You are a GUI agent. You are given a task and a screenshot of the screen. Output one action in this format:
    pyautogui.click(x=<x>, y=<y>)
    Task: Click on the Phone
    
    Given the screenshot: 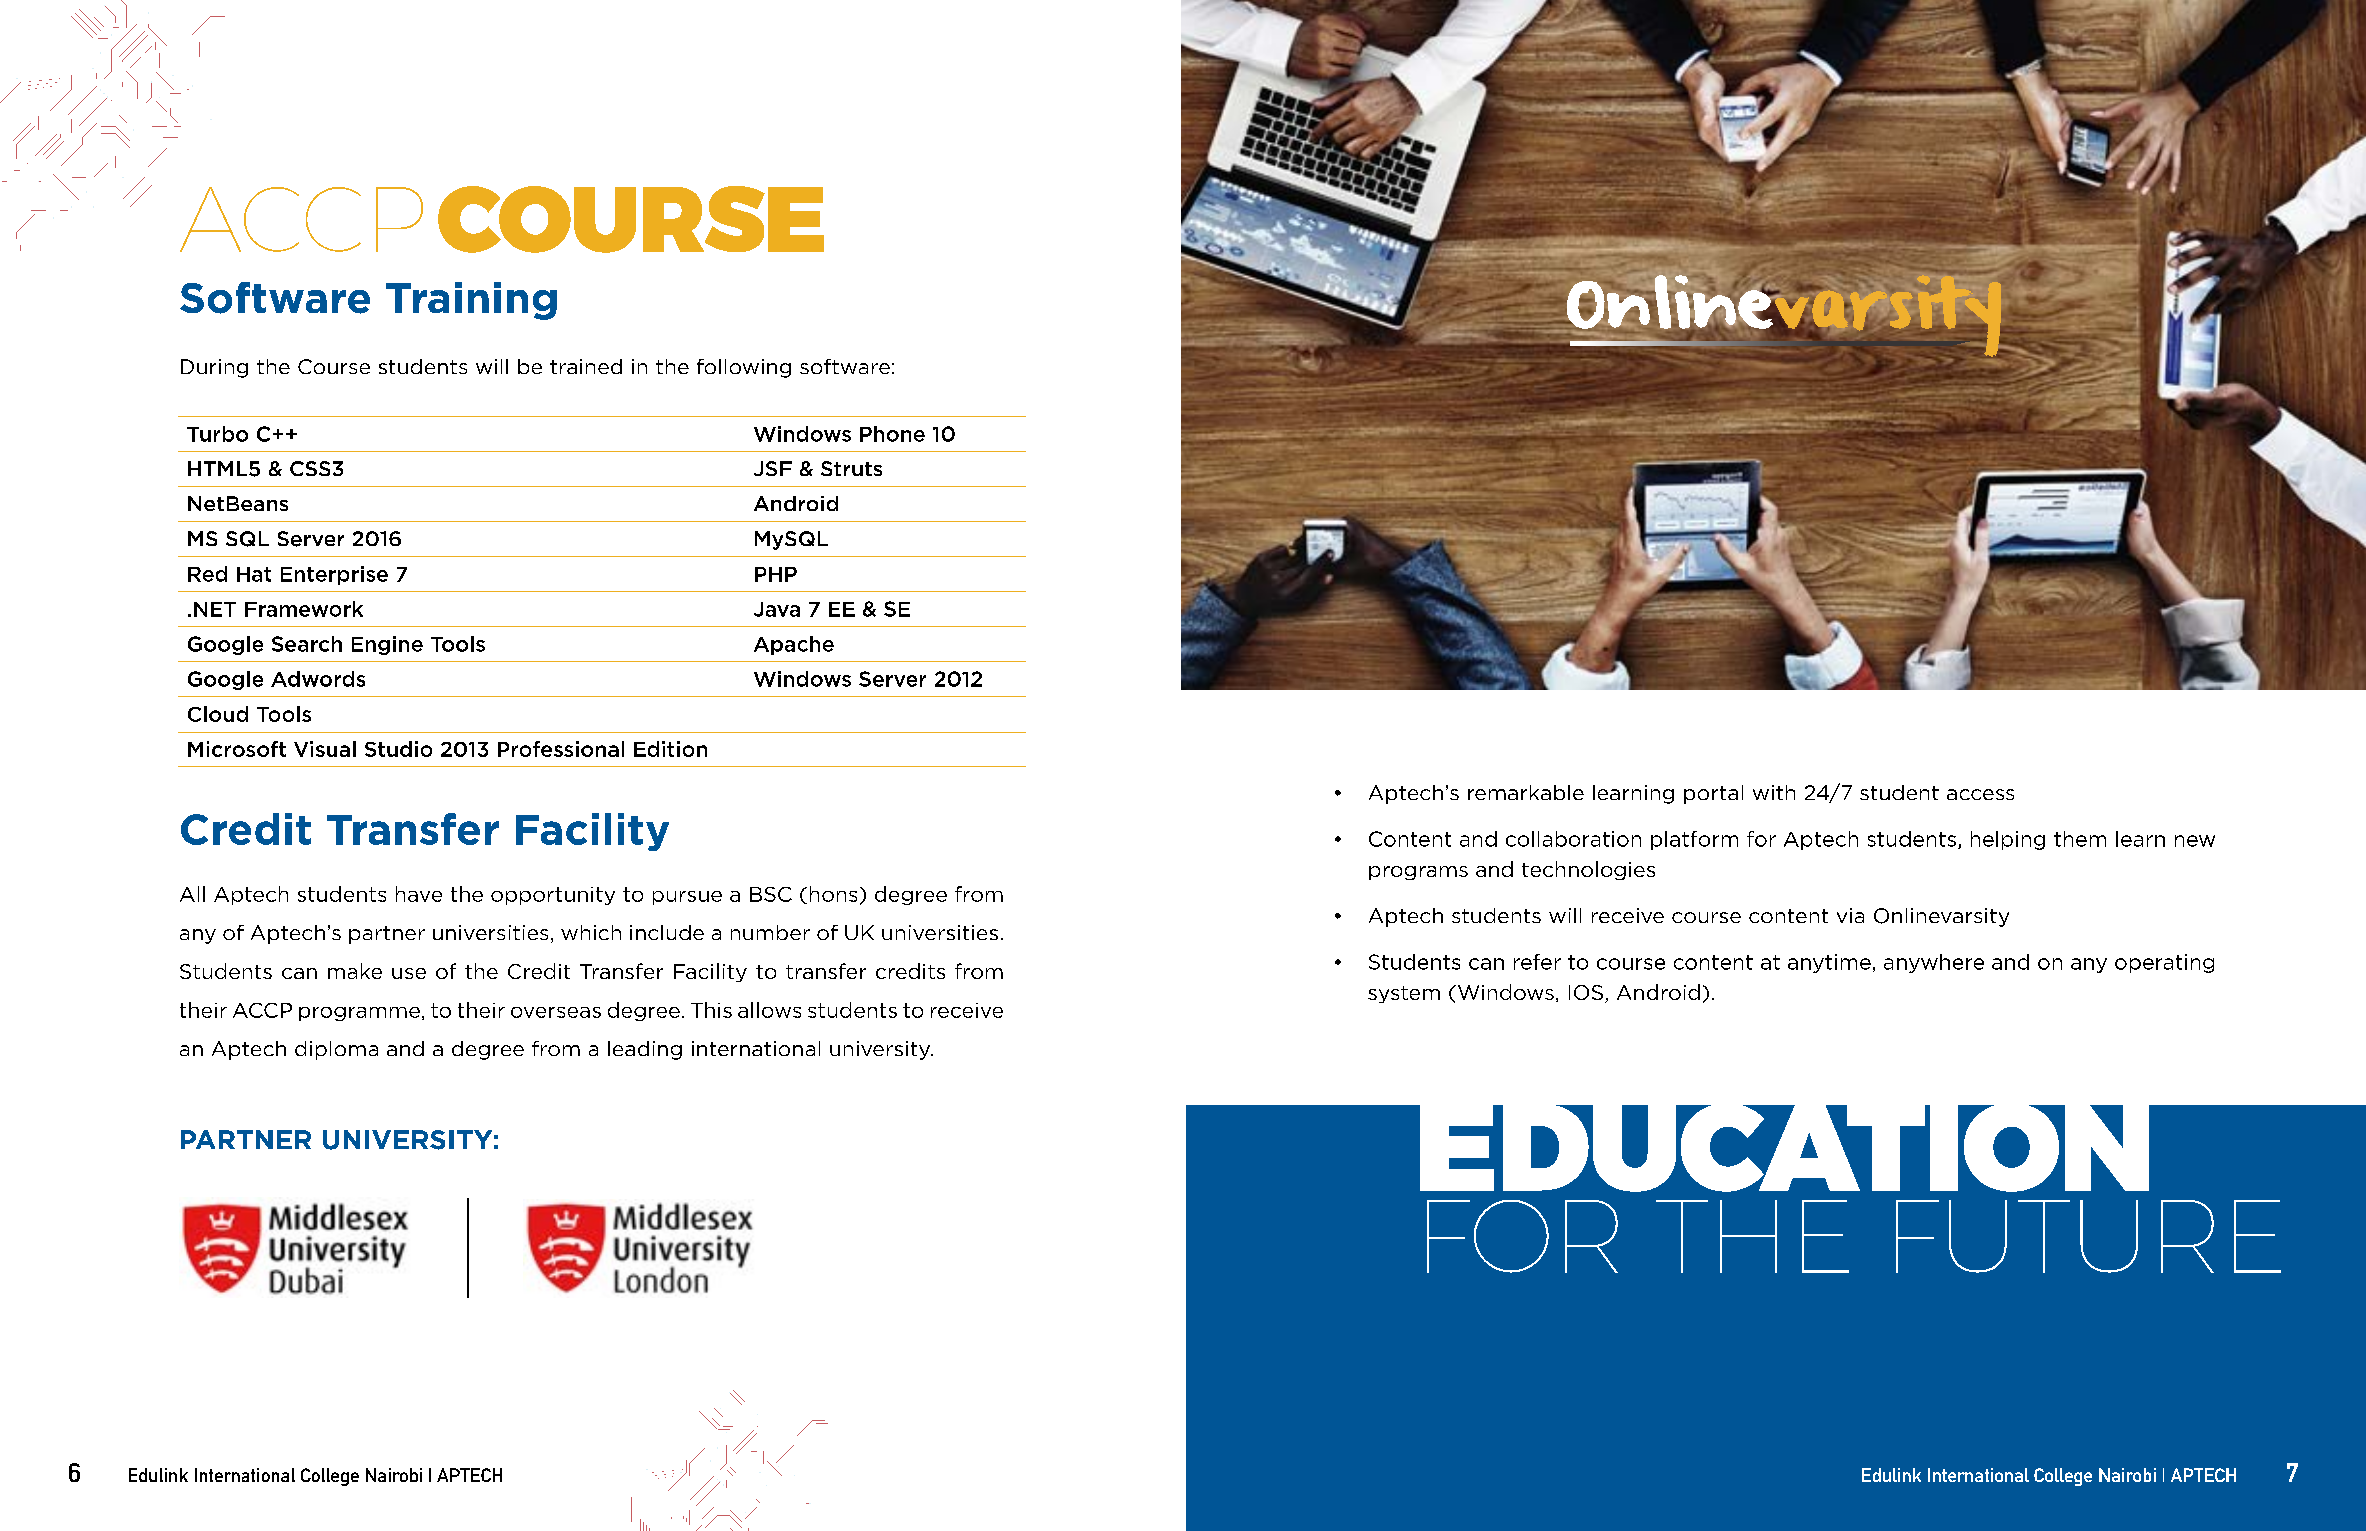 What is the action you would take?
    pyautogui.click(x=892, y=434)
